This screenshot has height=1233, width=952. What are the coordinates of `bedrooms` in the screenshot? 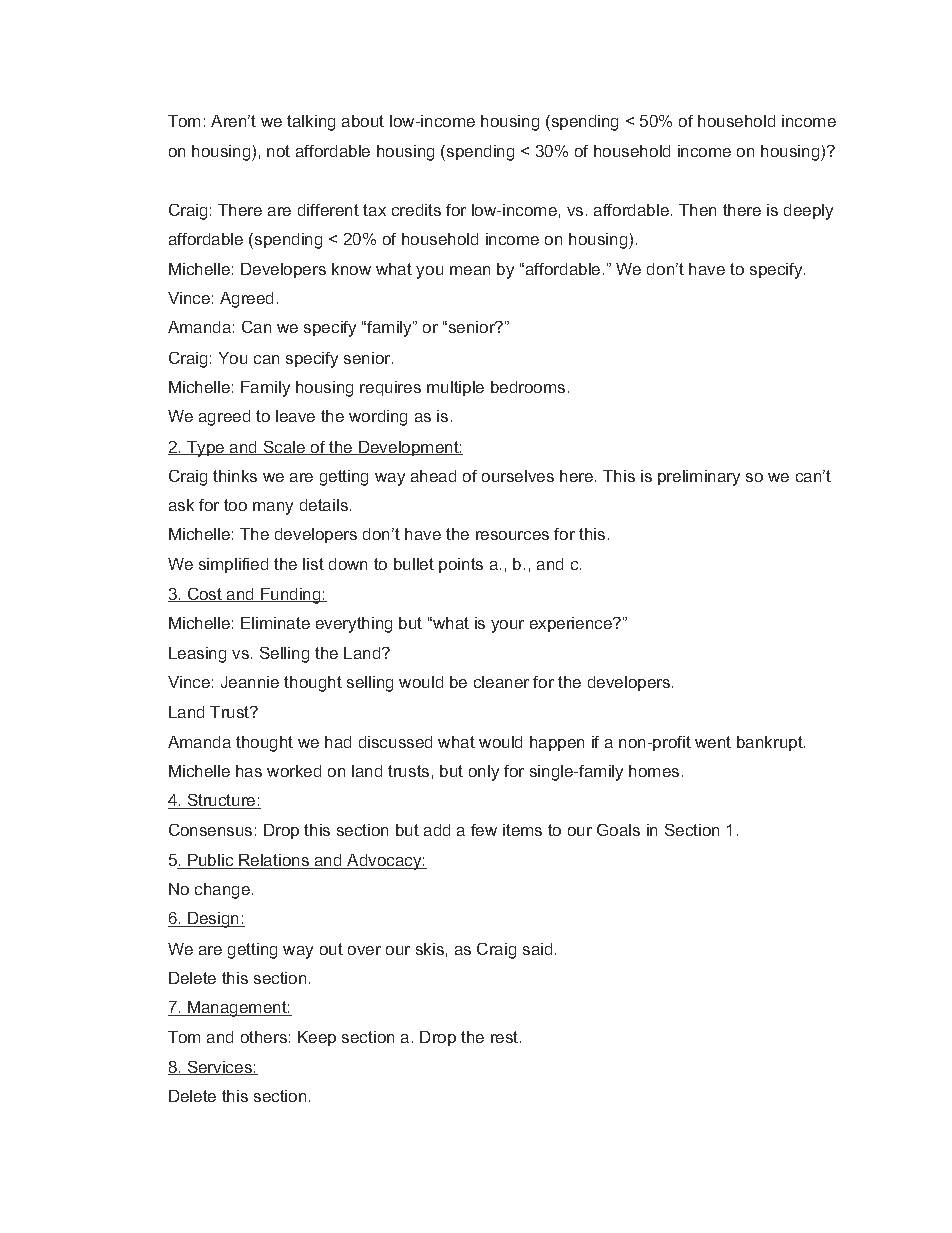 It's located at (528, 387).
